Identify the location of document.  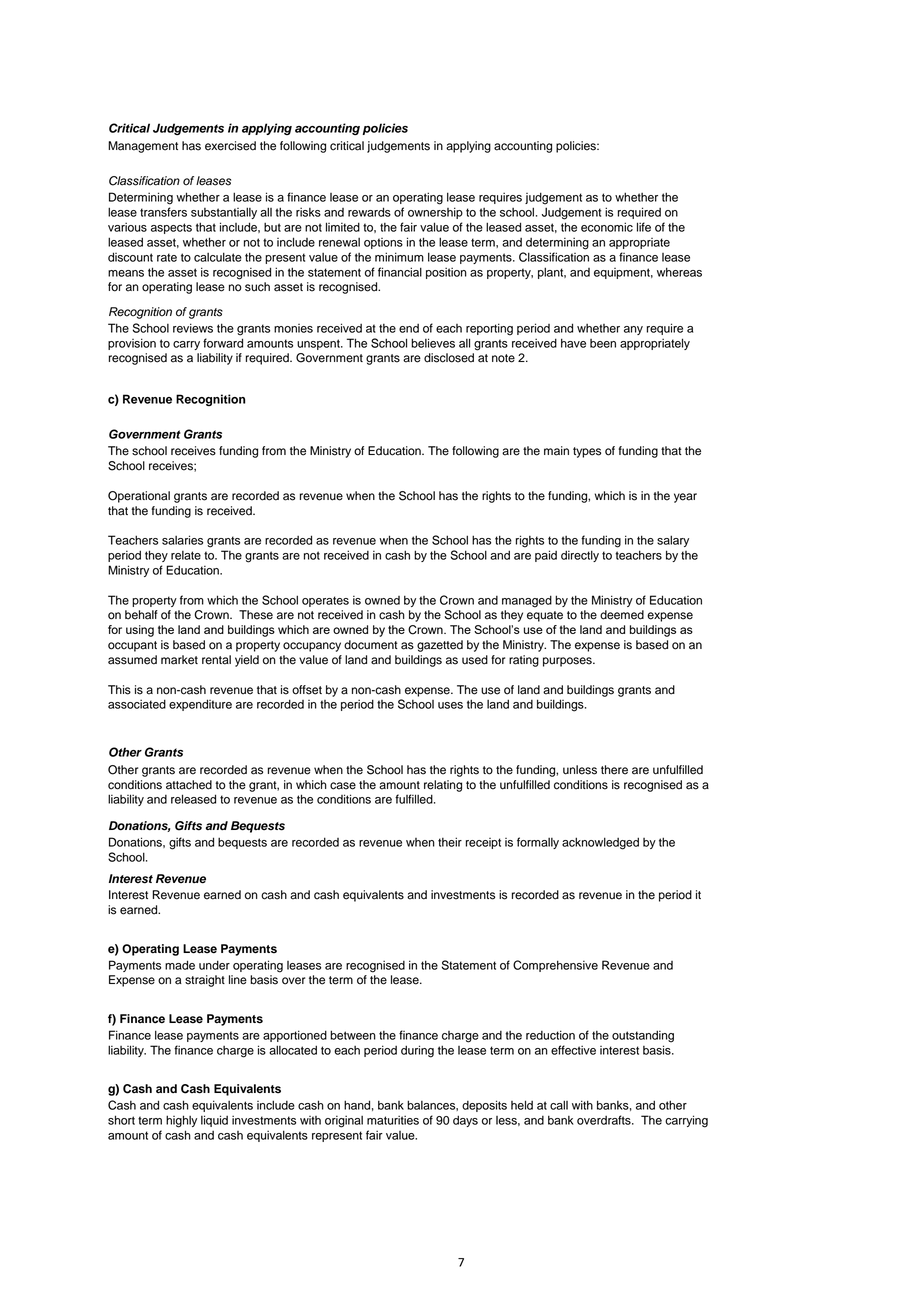
(371, 645).
